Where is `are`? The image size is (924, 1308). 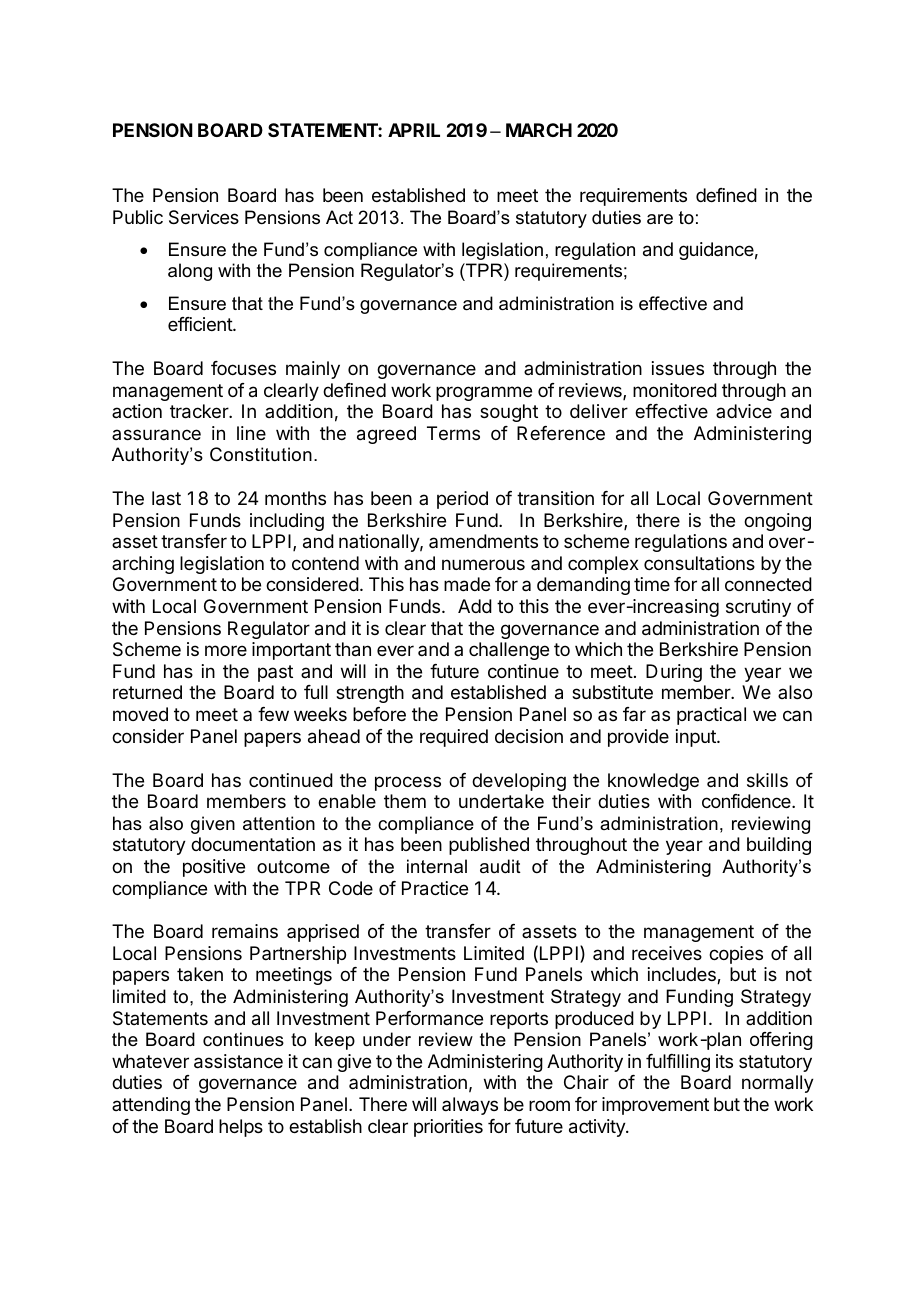
are is located at coordinates (660, 219).
